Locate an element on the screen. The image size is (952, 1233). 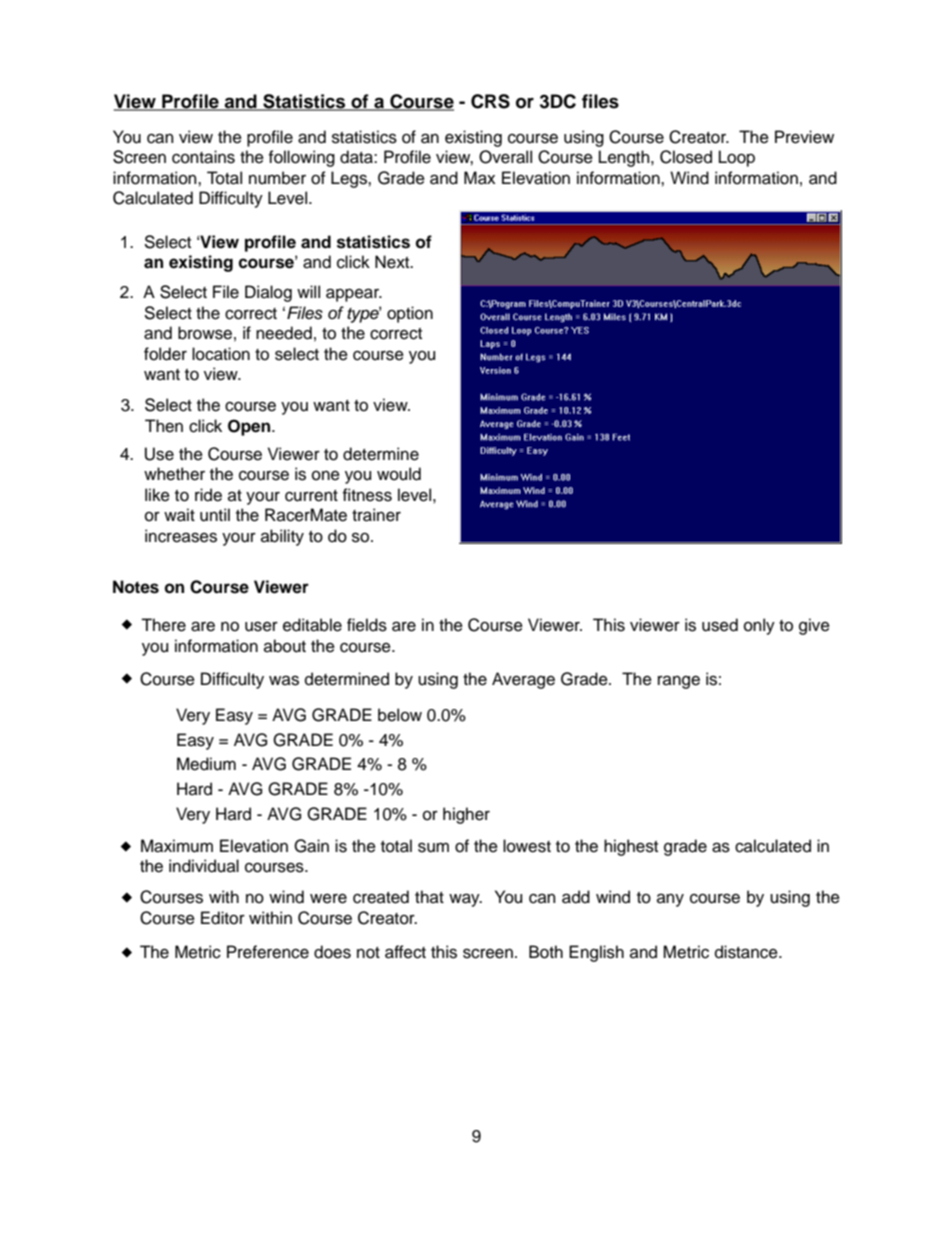
Closed is located at coordinates (686, 157).
